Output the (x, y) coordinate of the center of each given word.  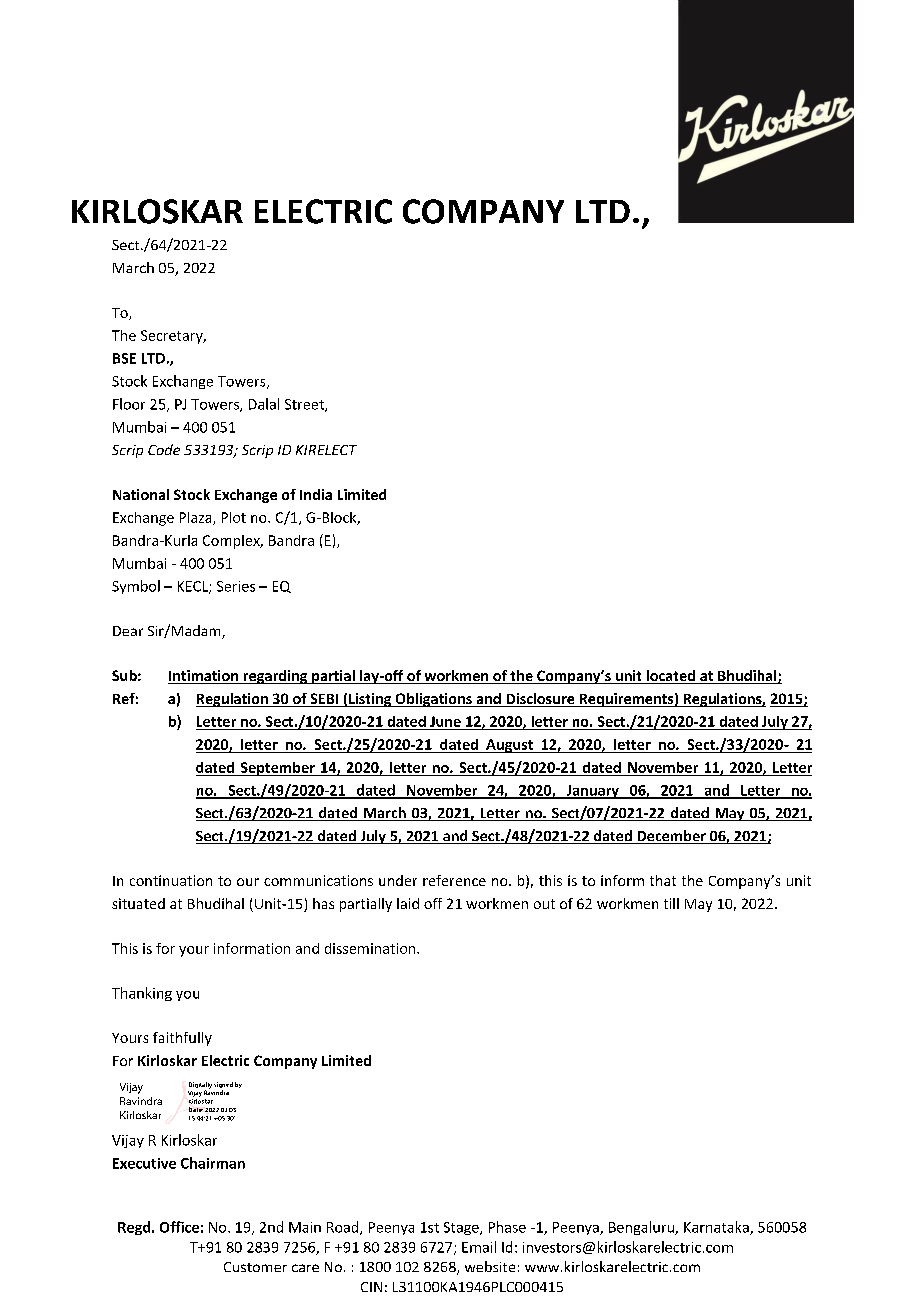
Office (179, 1227)
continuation (171, 880)
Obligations (433, 700)
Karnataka (717, 1228)
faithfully (182, 1039)
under (398, 880)
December (671, 837)
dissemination (371, 948)
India (316, 494)
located (670, 677)
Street (305, 405)
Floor (129, 404)
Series (236, 586)
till (671, 903)
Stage (462, 1228)
